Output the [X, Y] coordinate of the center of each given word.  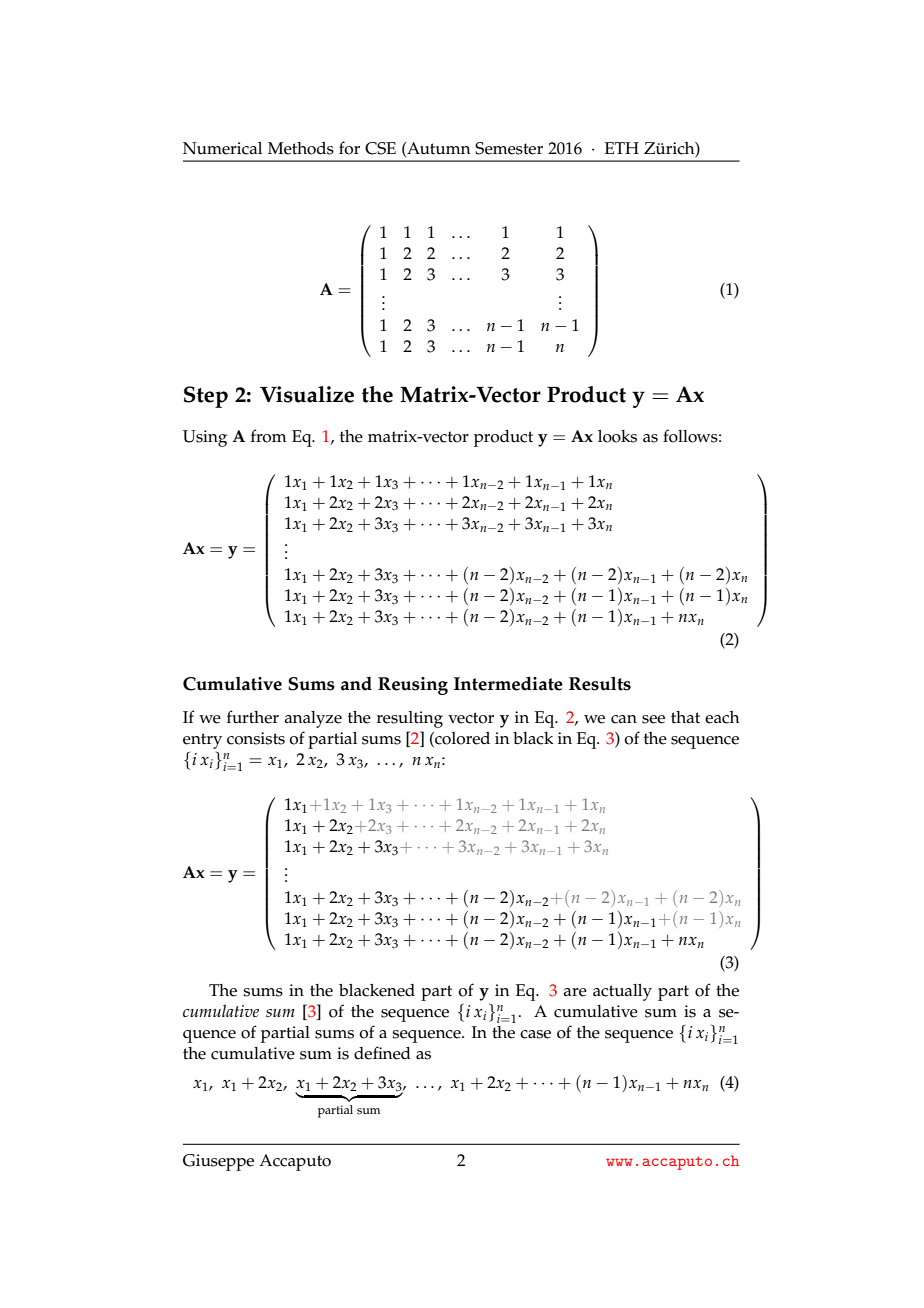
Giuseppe [218, 1162]
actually [622, 992]
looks [617, 436]
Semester [509, 148]
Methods [301, 148]
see [653, 719]
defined [382, 1053]
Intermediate [508, 683]
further [253, 717]
